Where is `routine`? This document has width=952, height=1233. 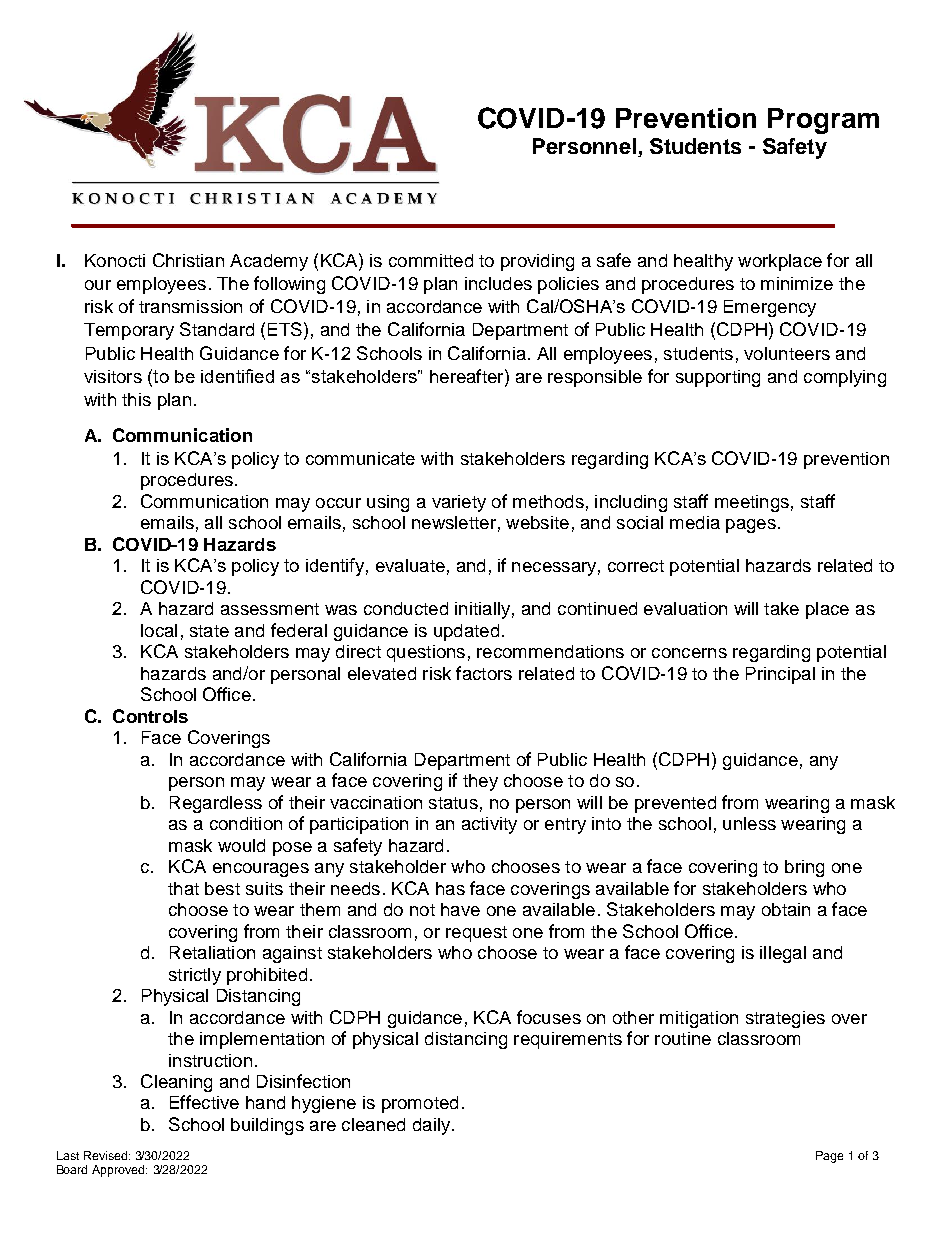
routine is located at coordinates (683, 1038).
